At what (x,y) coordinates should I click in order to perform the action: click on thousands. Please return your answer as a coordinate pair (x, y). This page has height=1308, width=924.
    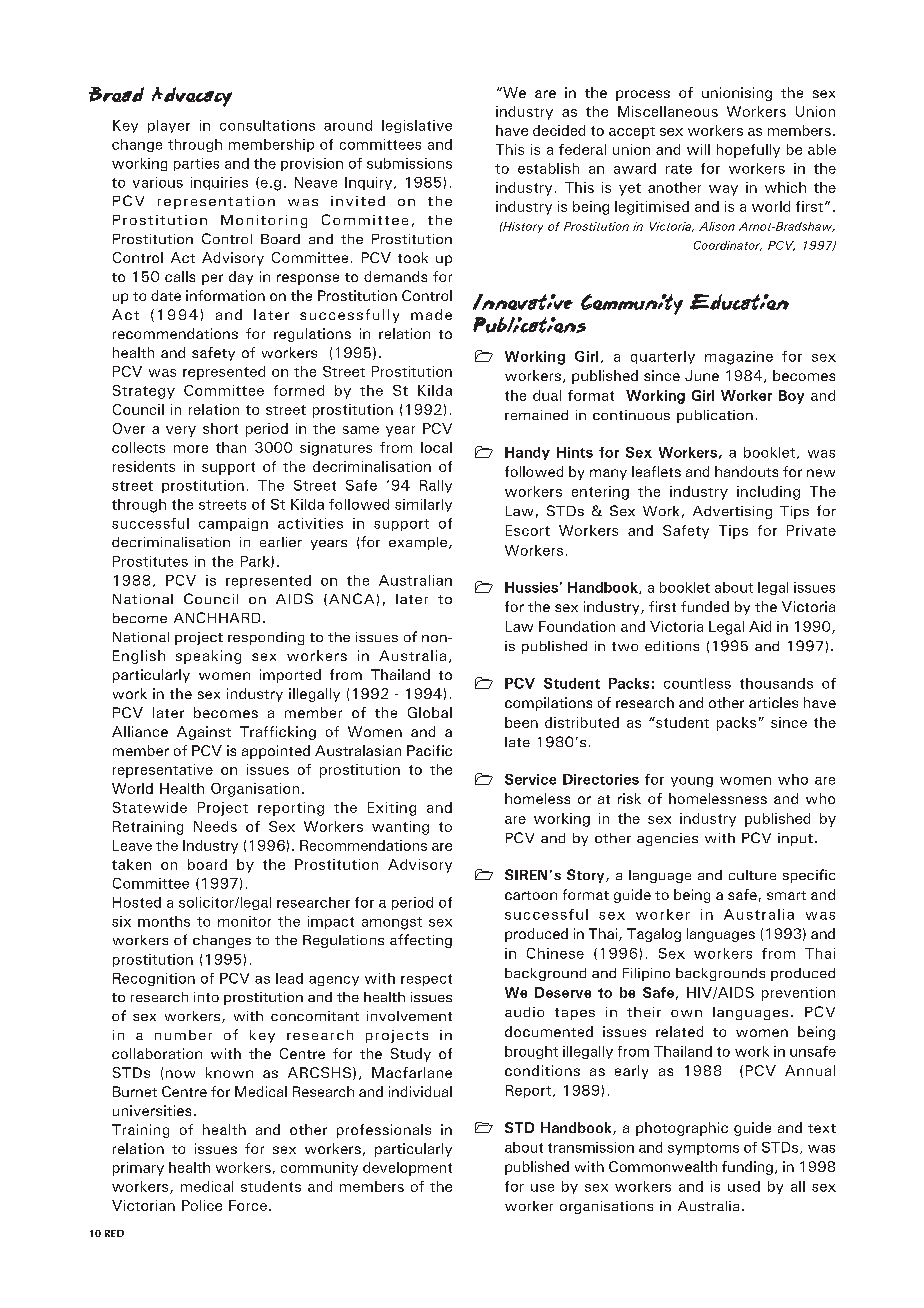
    Looking at the image, I should click on (776, 683).
